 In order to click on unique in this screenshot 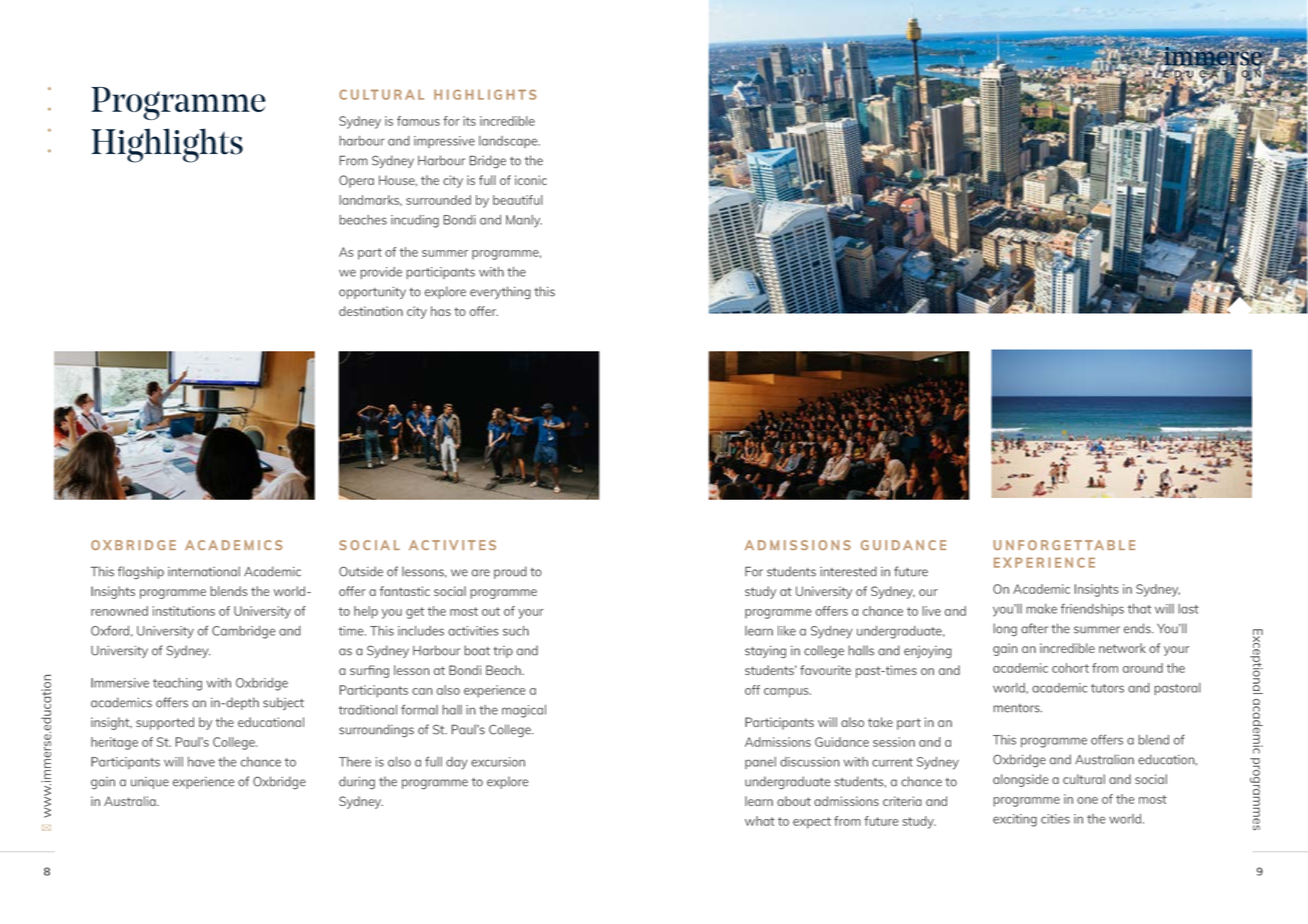, I will do `click(150, 783)`.
